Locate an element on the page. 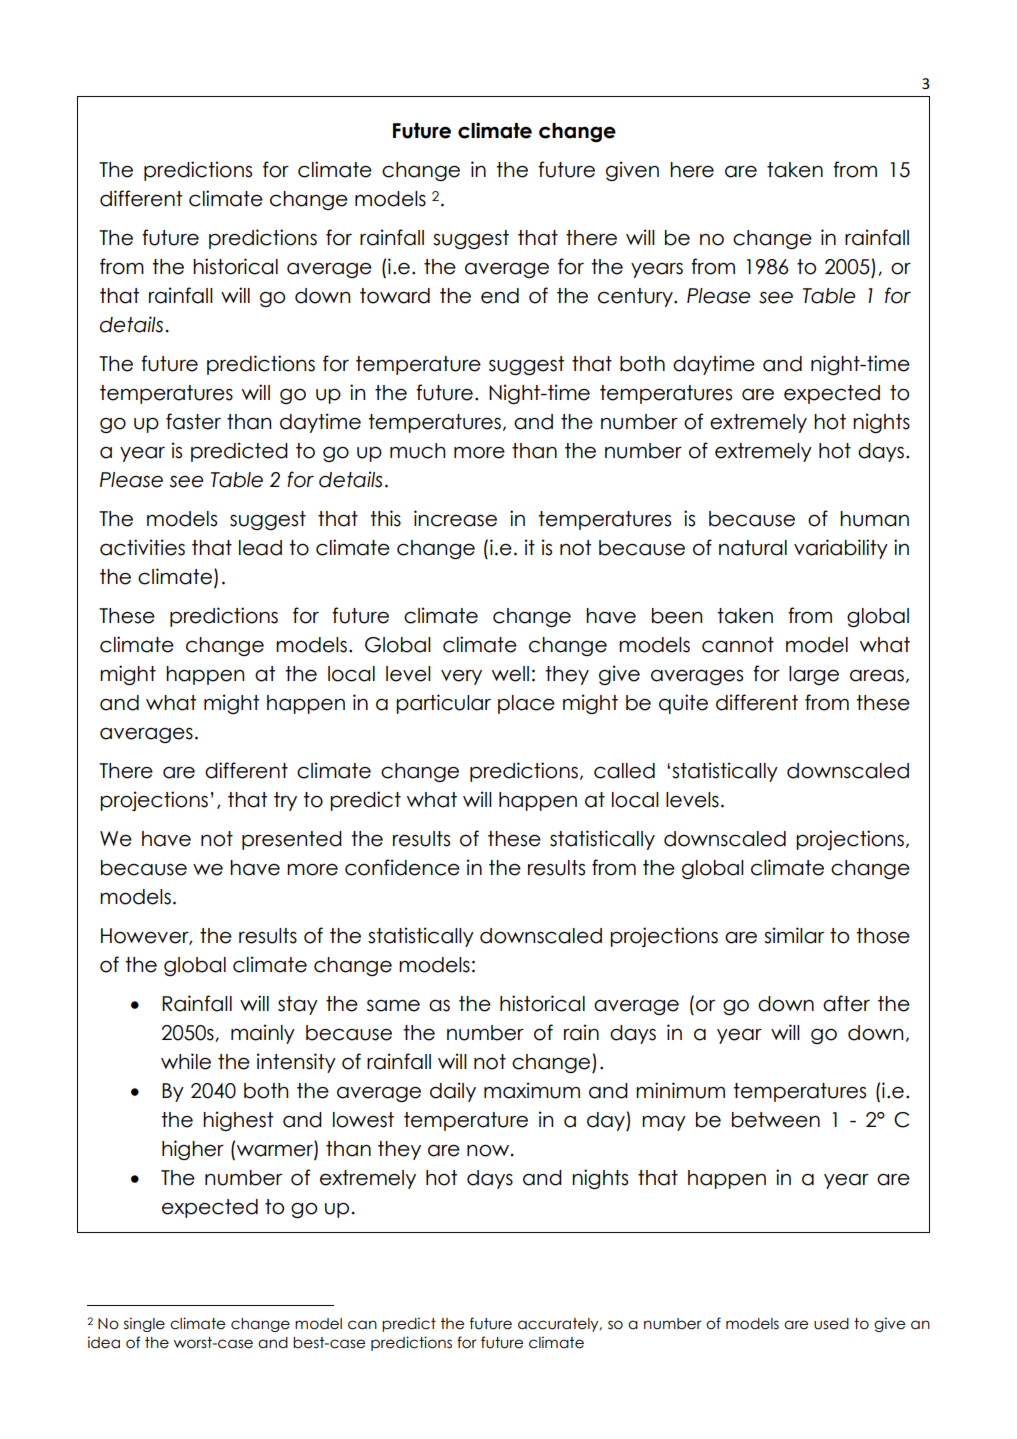  single is located at coordinates (144, 1324).
